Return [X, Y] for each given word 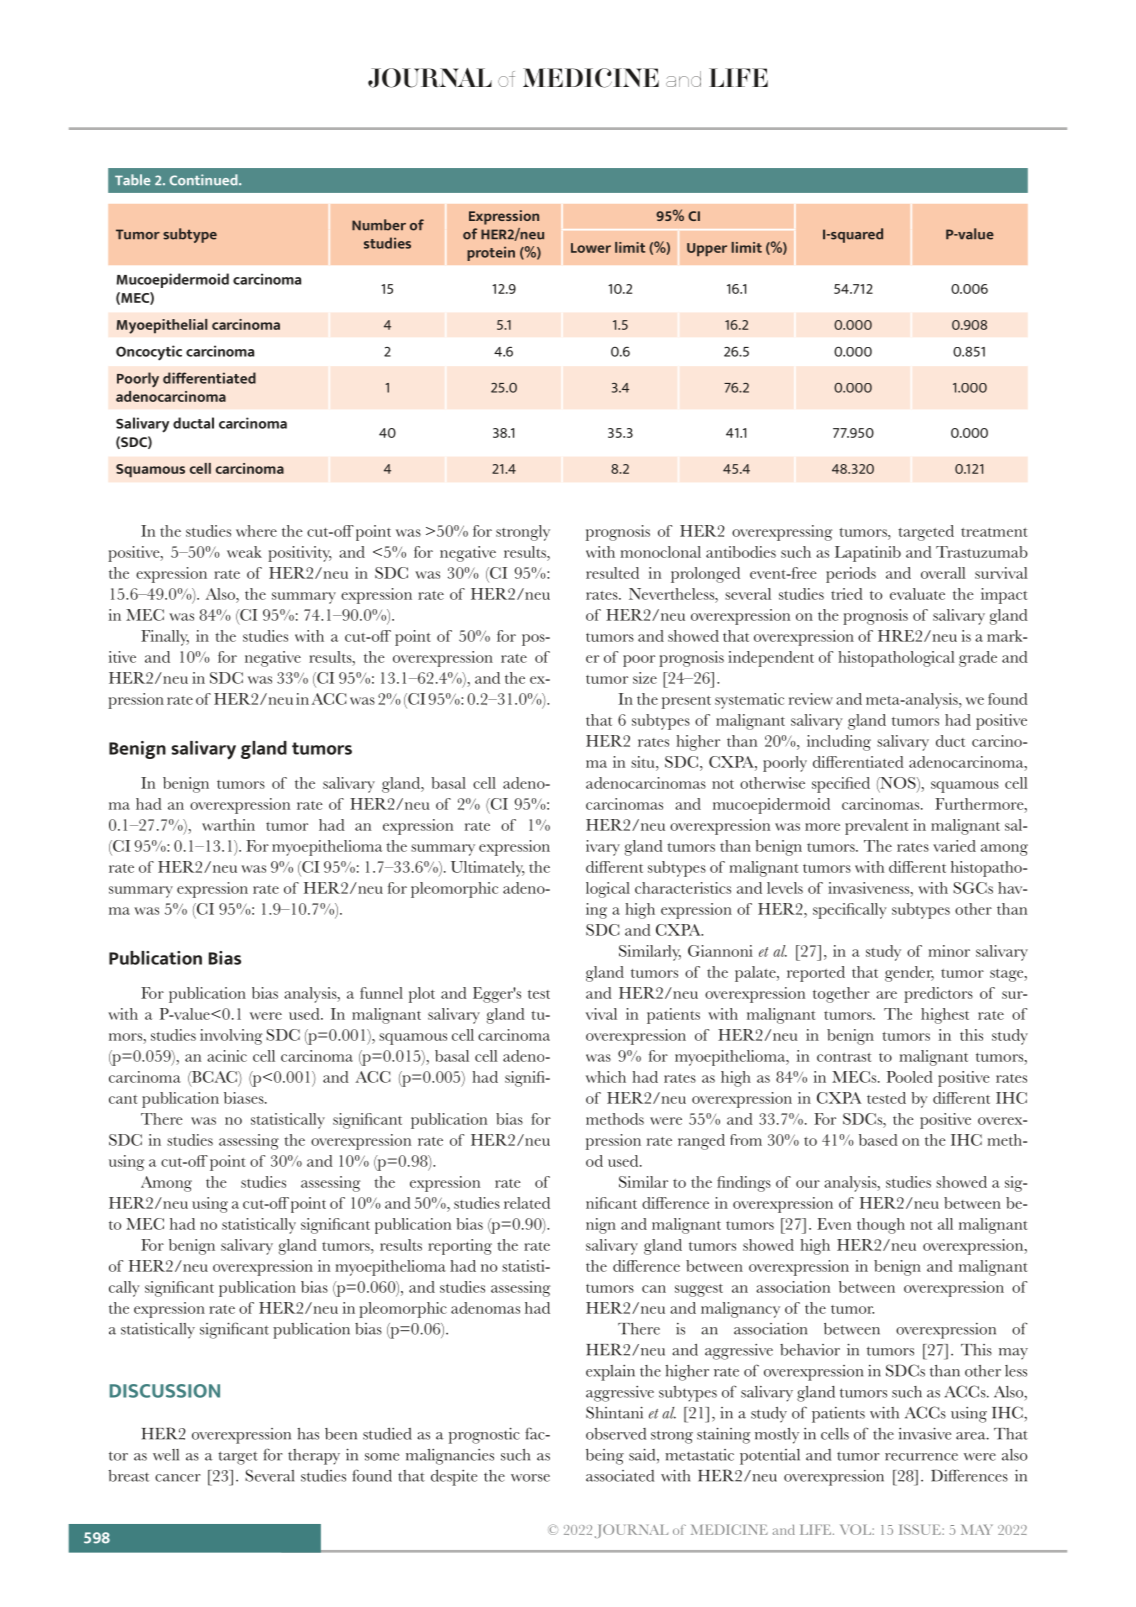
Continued [204, 180]
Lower [591, 248]
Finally [165, 638]
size [645, 678]
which [606, 1077]
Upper [707, 250]
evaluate [917, 594]
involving [231, 1037]
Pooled [910, 1077]
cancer [178, 1478]
